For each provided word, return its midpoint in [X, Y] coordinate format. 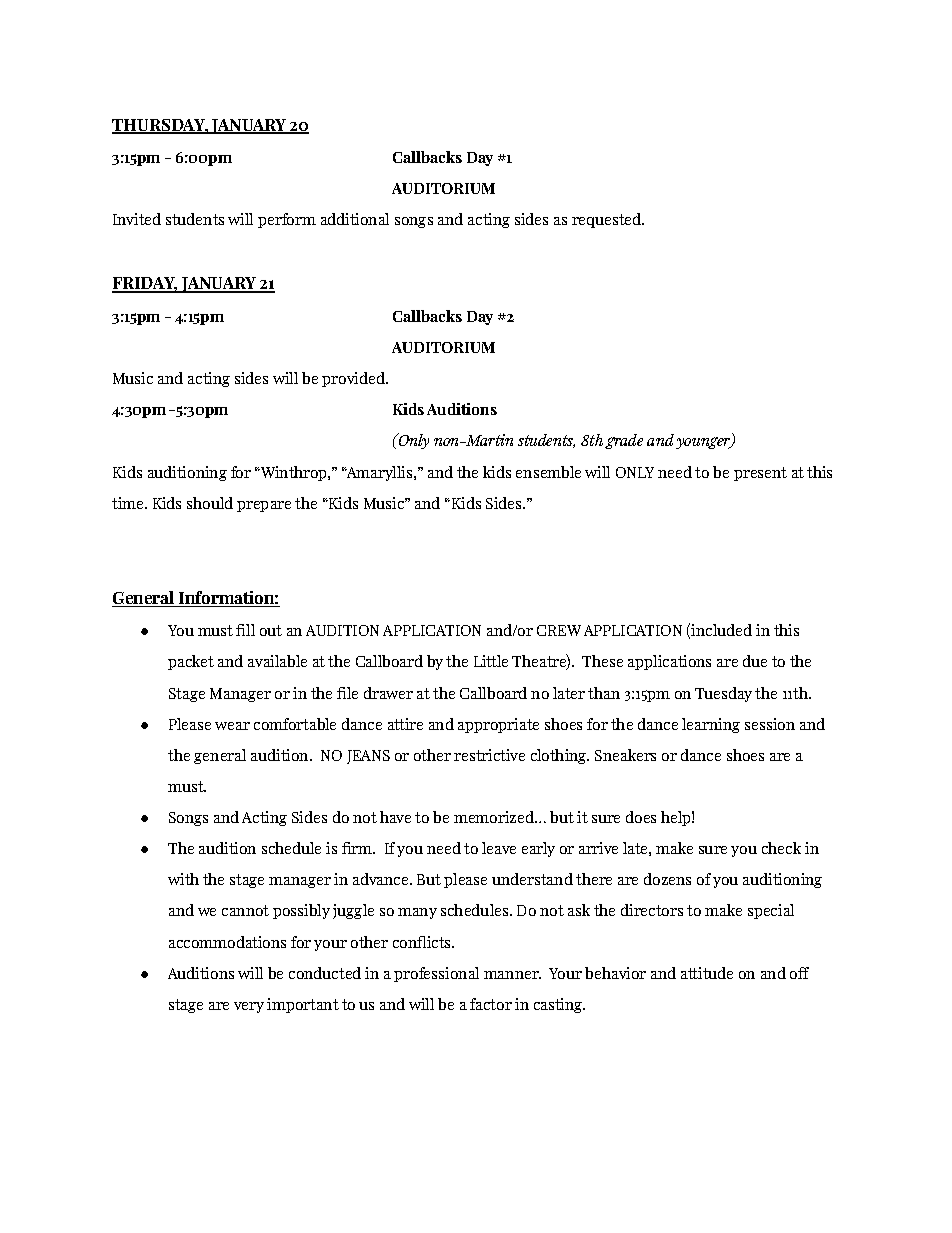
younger [704, 443]
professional [436, 974]
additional [355, 219]
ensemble [548, 472]
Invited [137, 219]
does [641, 817]
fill [245, 630]
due [755, 661]
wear [232, 726]
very [249, 1007]
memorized [495, 817]
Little [491, 661]
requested [607, 220]
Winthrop [293, 473]
